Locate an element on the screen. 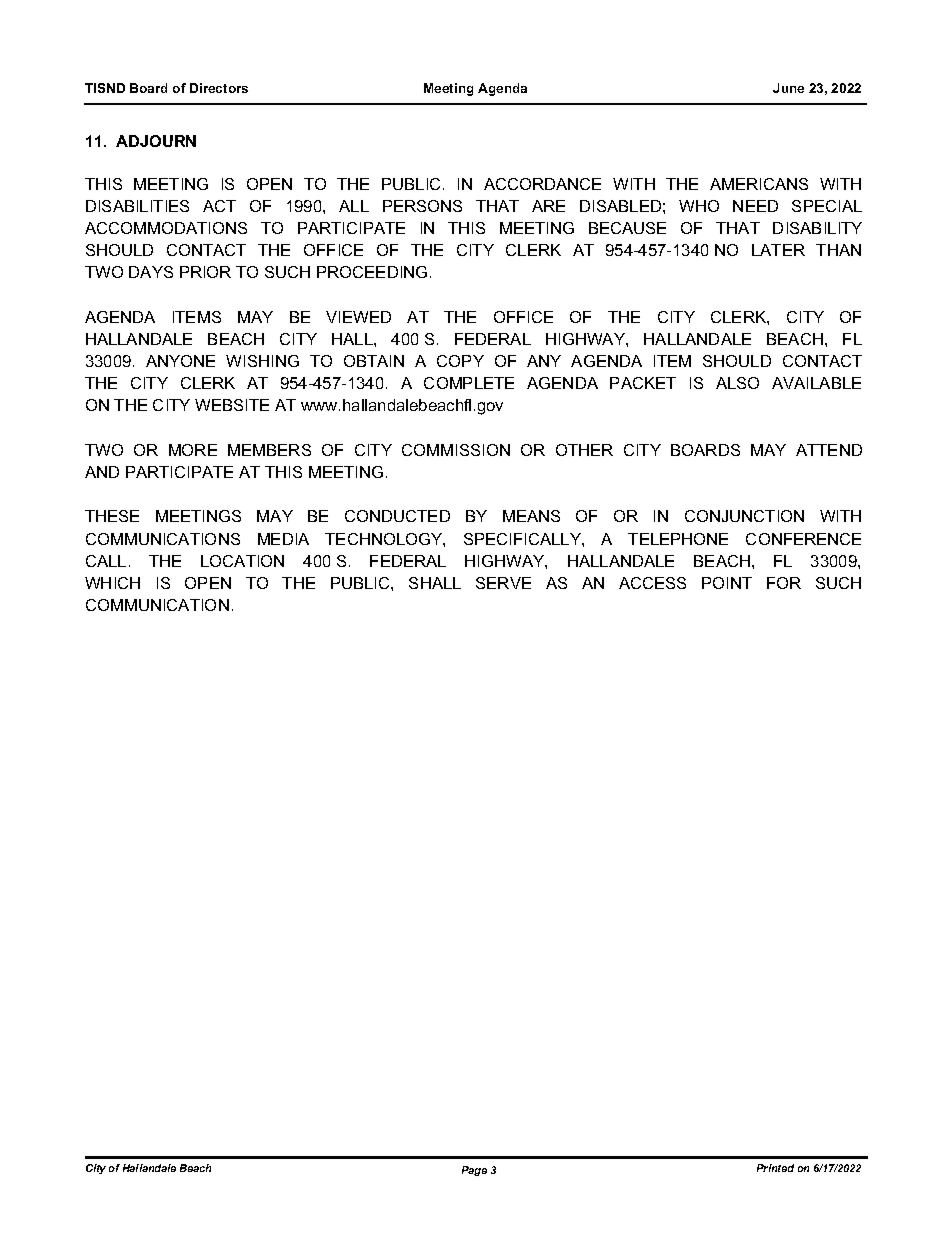 The image size is (952, 1233). ACCORDANCE is located at coordinates (542, 184).
